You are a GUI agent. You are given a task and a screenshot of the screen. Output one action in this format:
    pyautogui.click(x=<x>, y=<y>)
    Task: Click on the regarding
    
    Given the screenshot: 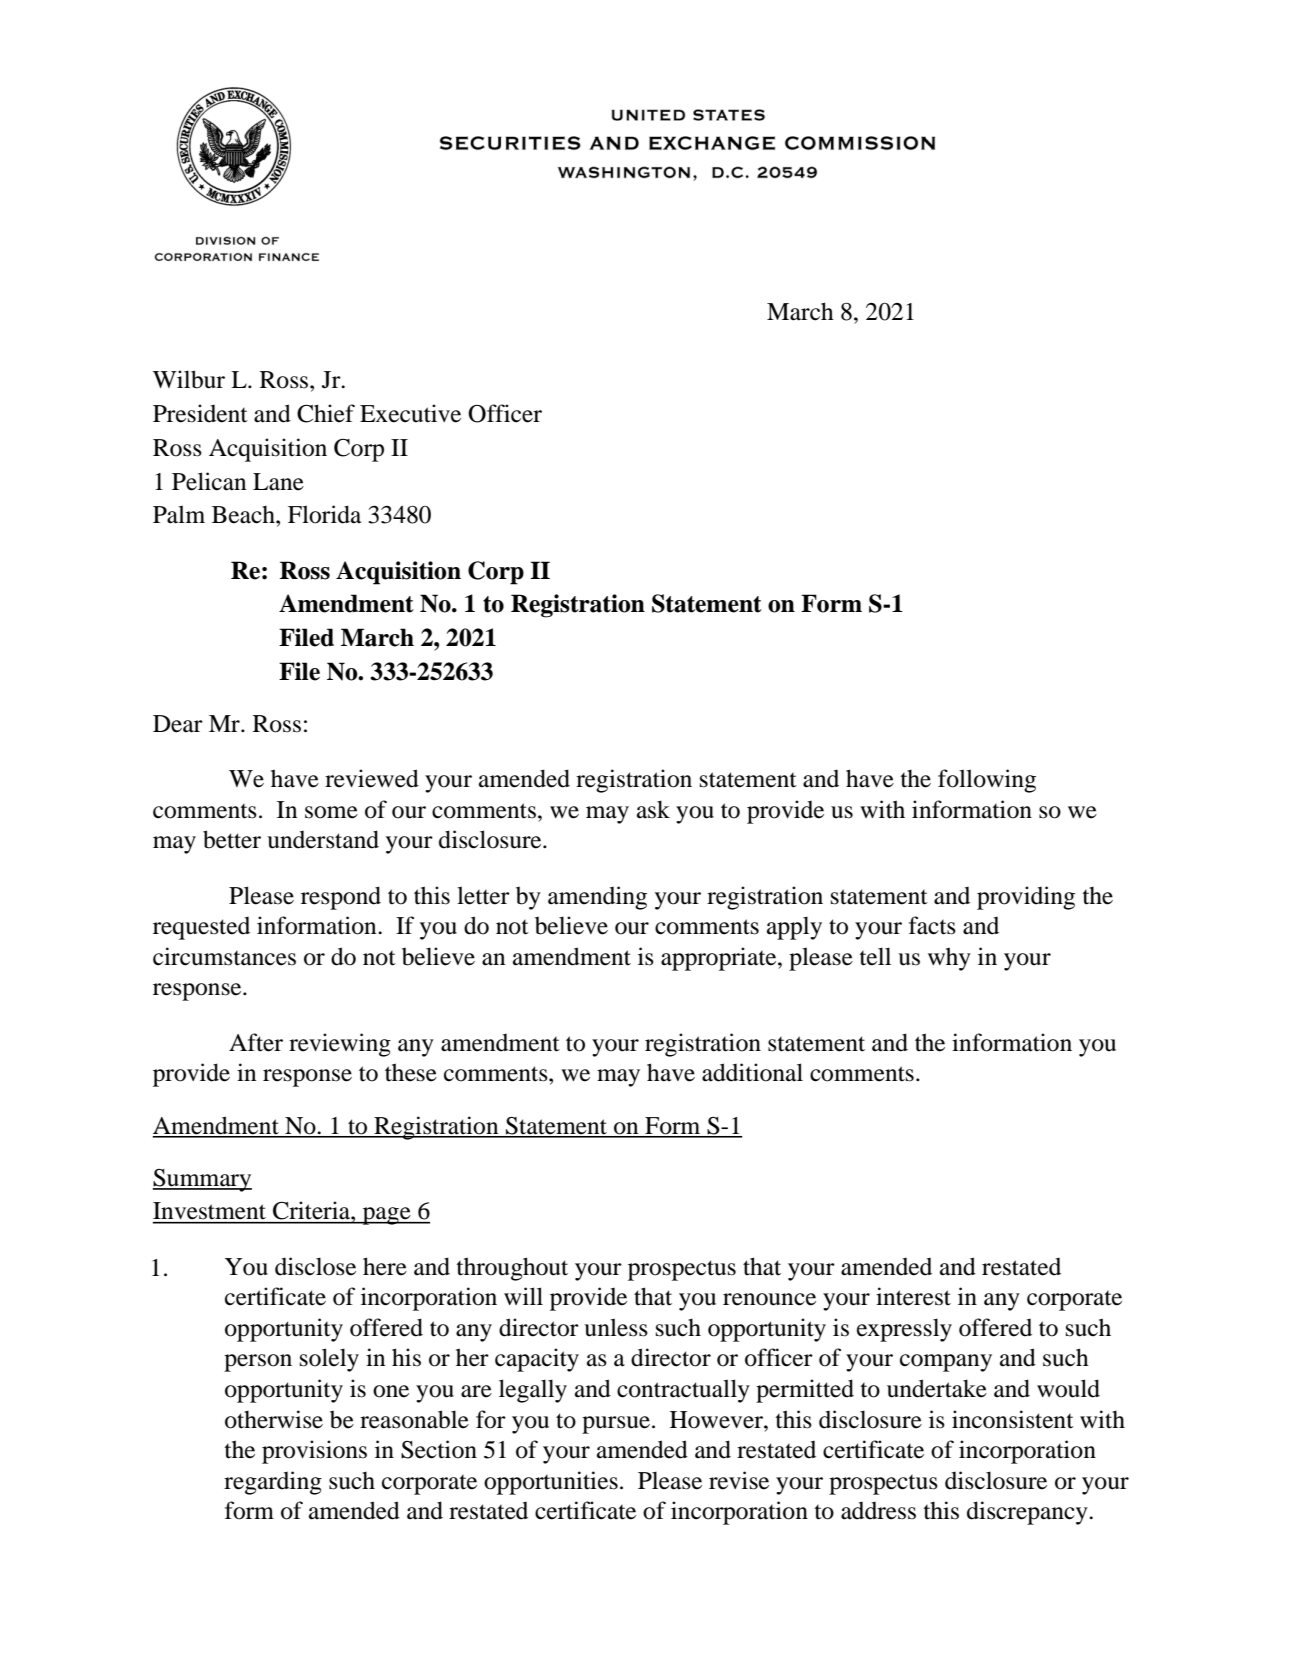 What is the action you would take?
    pyautogui.click(x=273, y=1483)
